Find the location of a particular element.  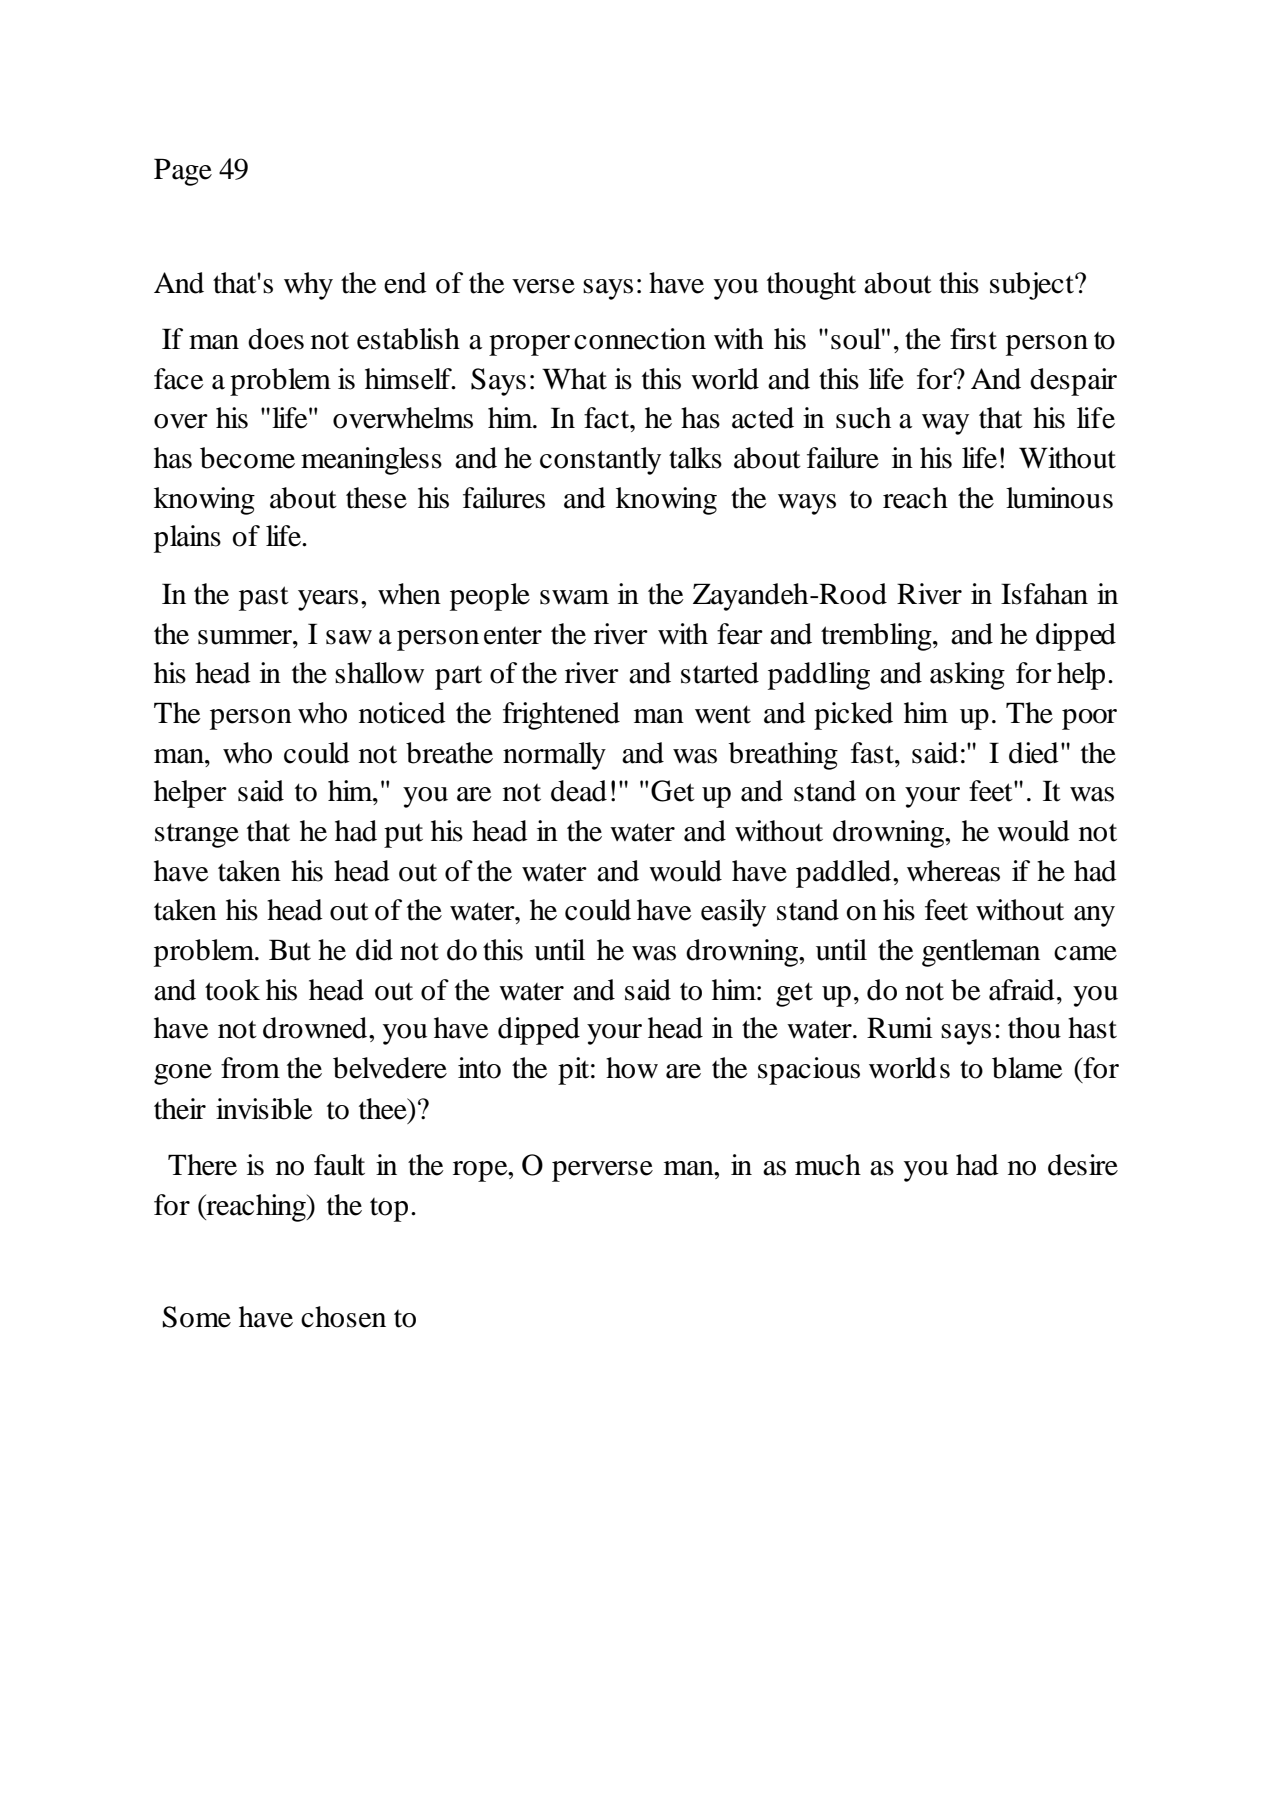

swam is located at coordinates (574, 597).
